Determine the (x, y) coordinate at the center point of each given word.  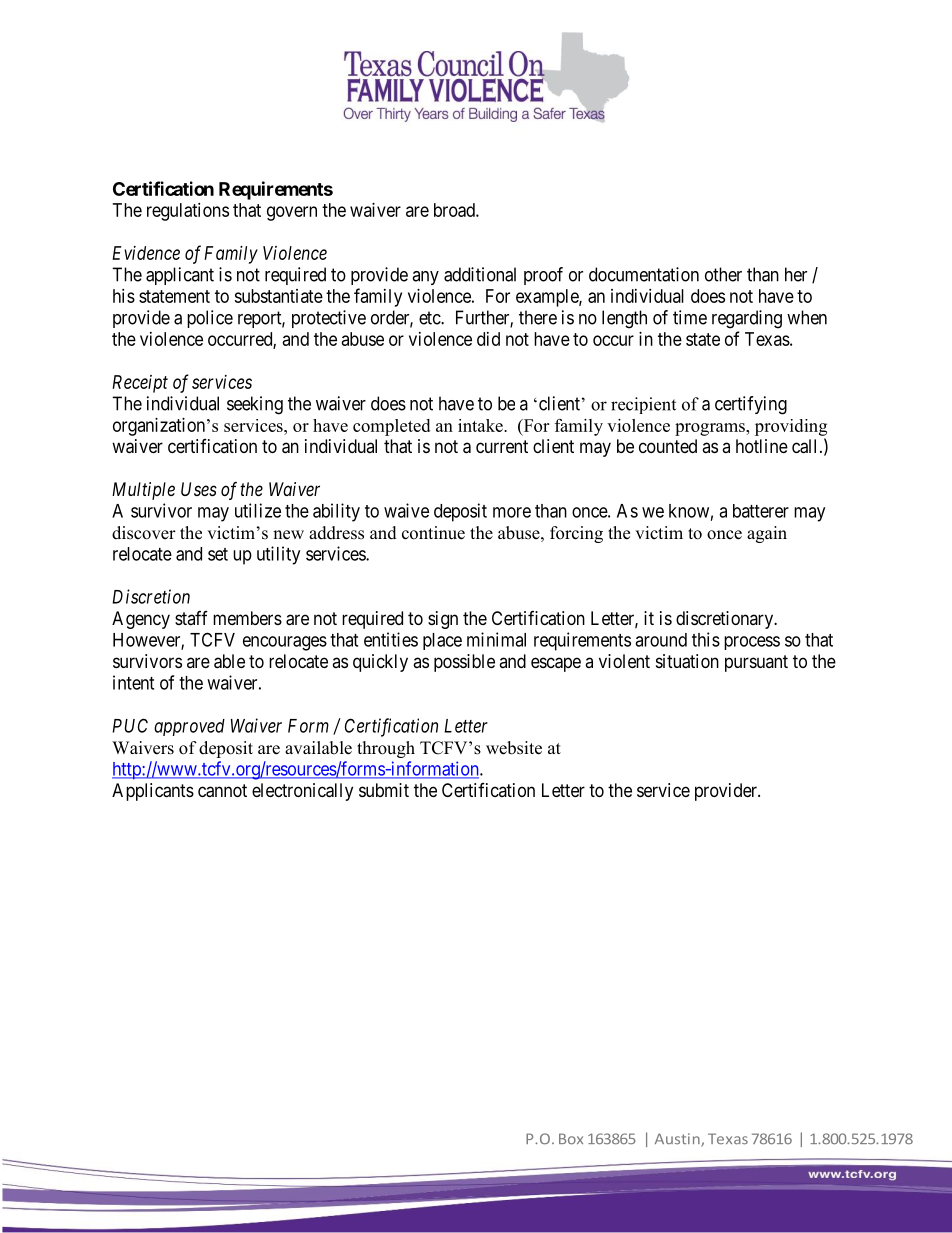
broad (455, 210)
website (514, 748)
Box (571, 1139)
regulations (188, 212)
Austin (678, 1140)
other (723, 274)
